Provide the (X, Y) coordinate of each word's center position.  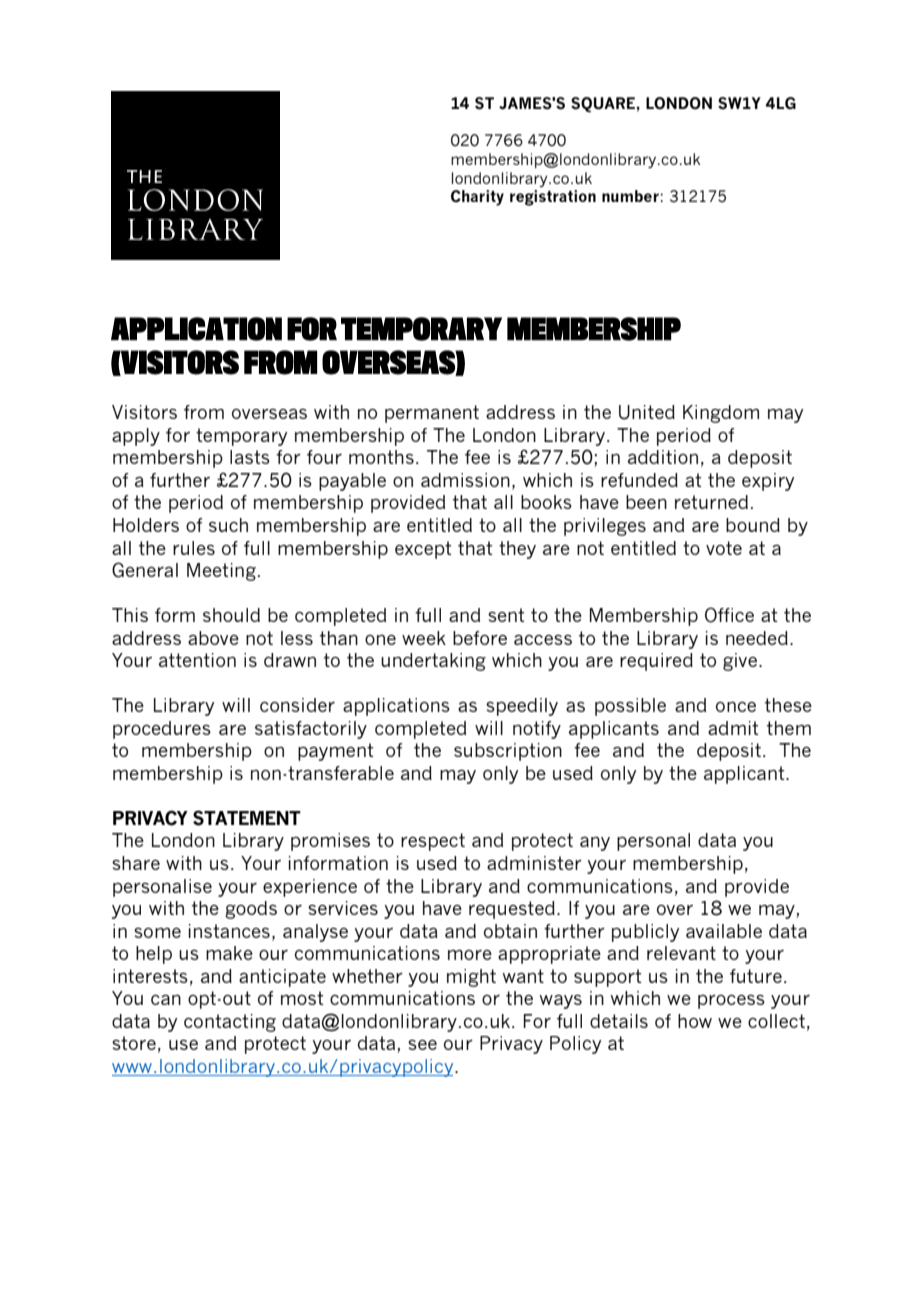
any (595, 844)
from (204, 412)
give (741, 662)
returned (711, 502)
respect (433, 842)
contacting (230, 1023)
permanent (432, 414)
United (647, 412)
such (228, 525)
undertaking (433, 662)
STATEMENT (247, 818)
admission (465, 480)
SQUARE (604, 104)
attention (197, 660)
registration (553, 198)
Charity (477, 198)
